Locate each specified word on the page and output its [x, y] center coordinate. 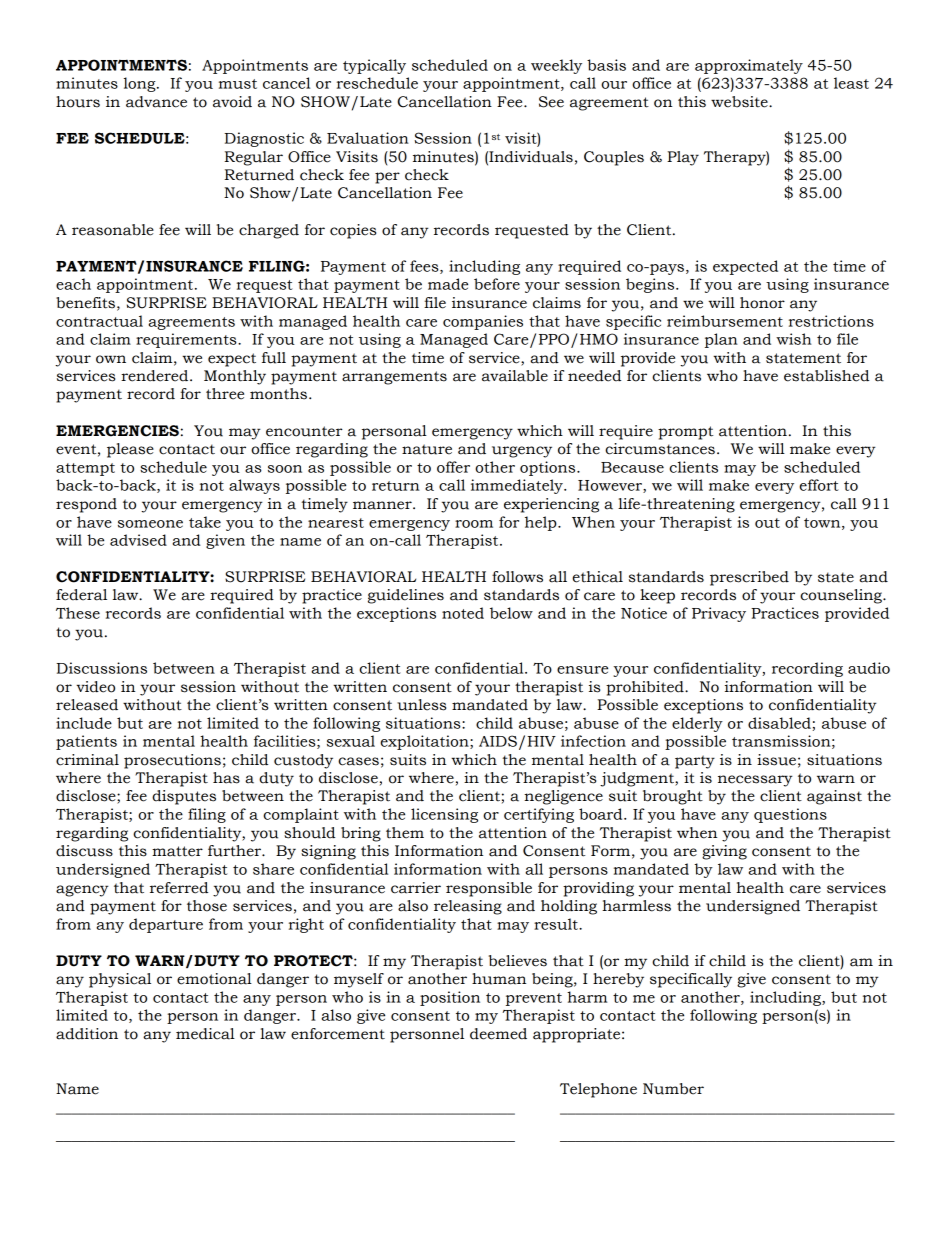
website [740, 102]
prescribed [749, 578]
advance [156, 102]
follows [517, 577]
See [551, 102]
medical [205, 1034]
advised [138, 540]
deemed [498, 1034]
